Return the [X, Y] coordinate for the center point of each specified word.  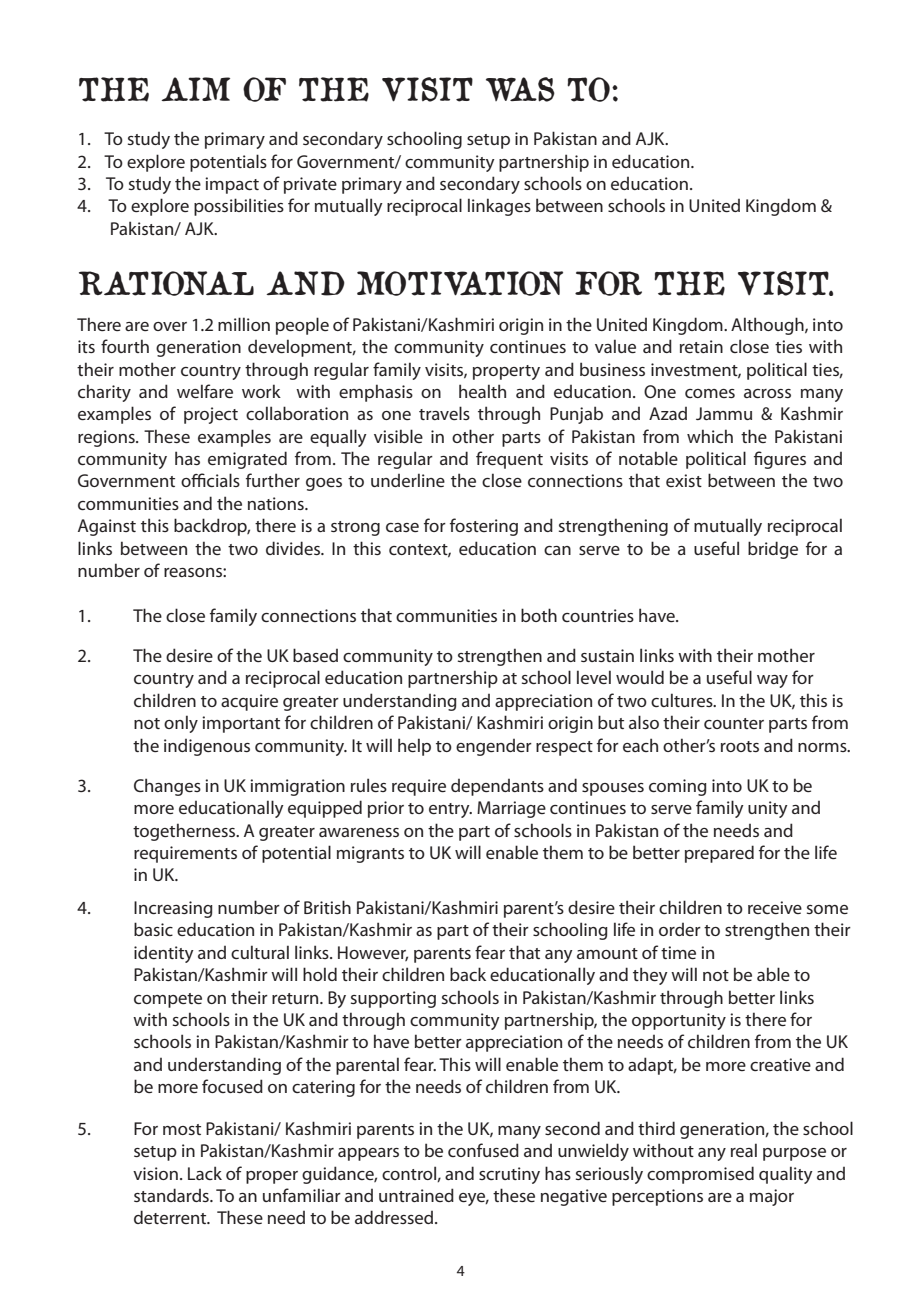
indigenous [207, 747]
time [678, 952]
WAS [520, 89]
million [244, 324]
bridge [773, 550]
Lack [205, 1173]
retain [701, 346]
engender [494, 747]
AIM [195, 89]
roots [740, 746]
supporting [393, 999]
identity [164, 954]
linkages [499, 207]
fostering [484, 527]
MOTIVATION [460, 283]
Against [107, 527]
